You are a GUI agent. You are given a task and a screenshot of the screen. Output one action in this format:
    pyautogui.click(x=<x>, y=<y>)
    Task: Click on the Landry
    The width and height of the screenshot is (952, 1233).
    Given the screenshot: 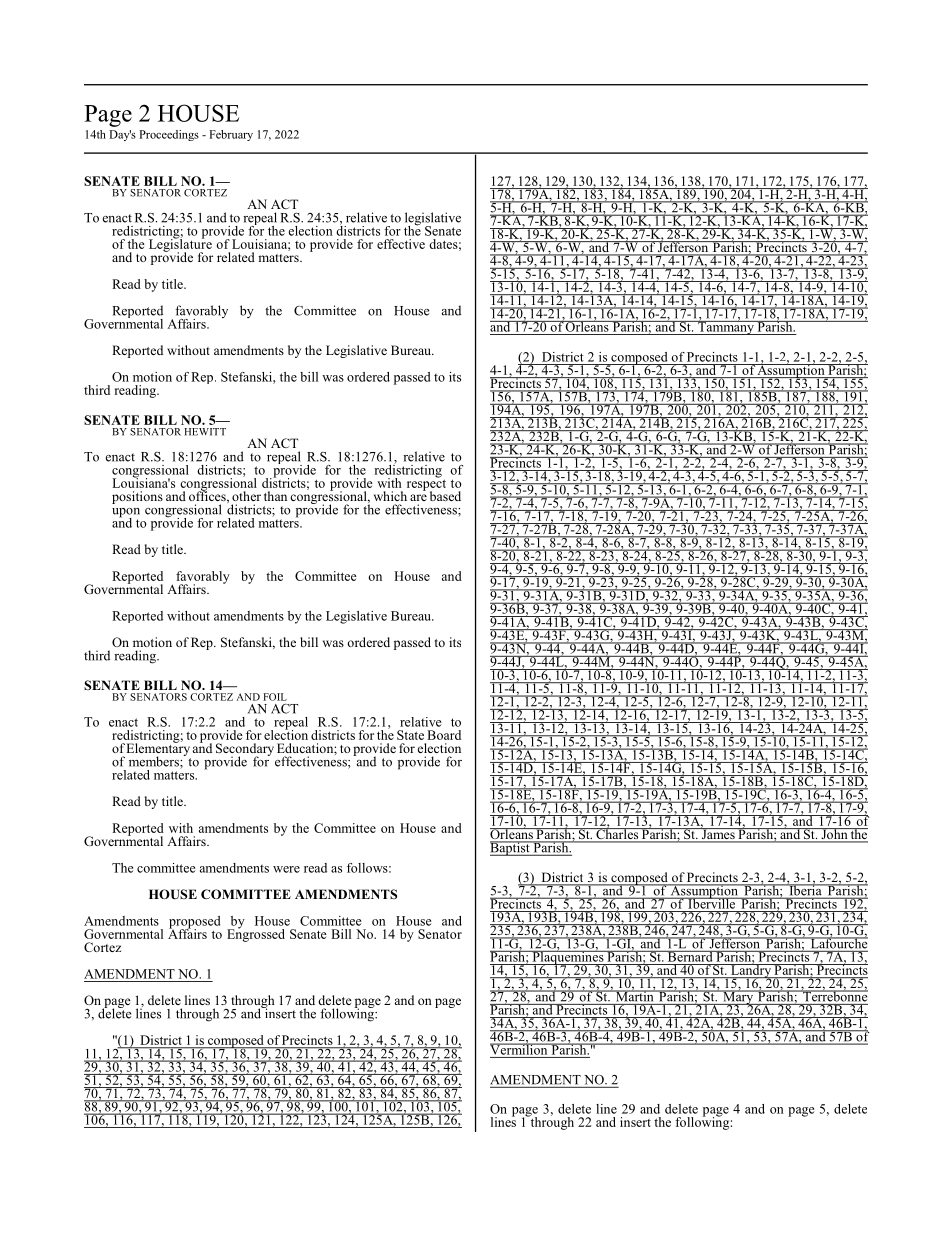 What is the action you would take?
    pyautogui.click(x=751, y=971)
